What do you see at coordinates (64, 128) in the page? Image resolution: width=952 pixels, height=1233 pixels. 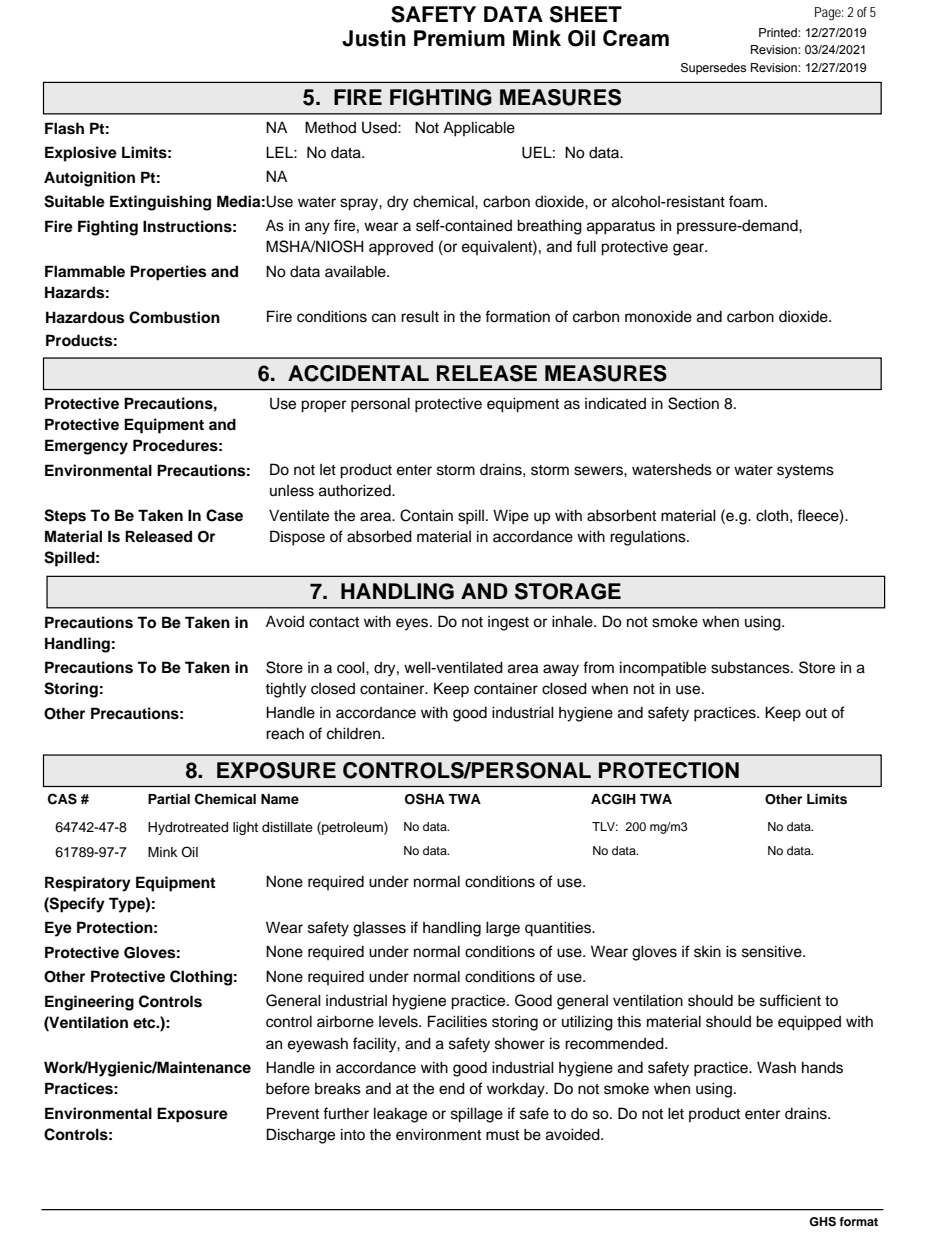 I see `Flash` at bounding box center [64, 128].
